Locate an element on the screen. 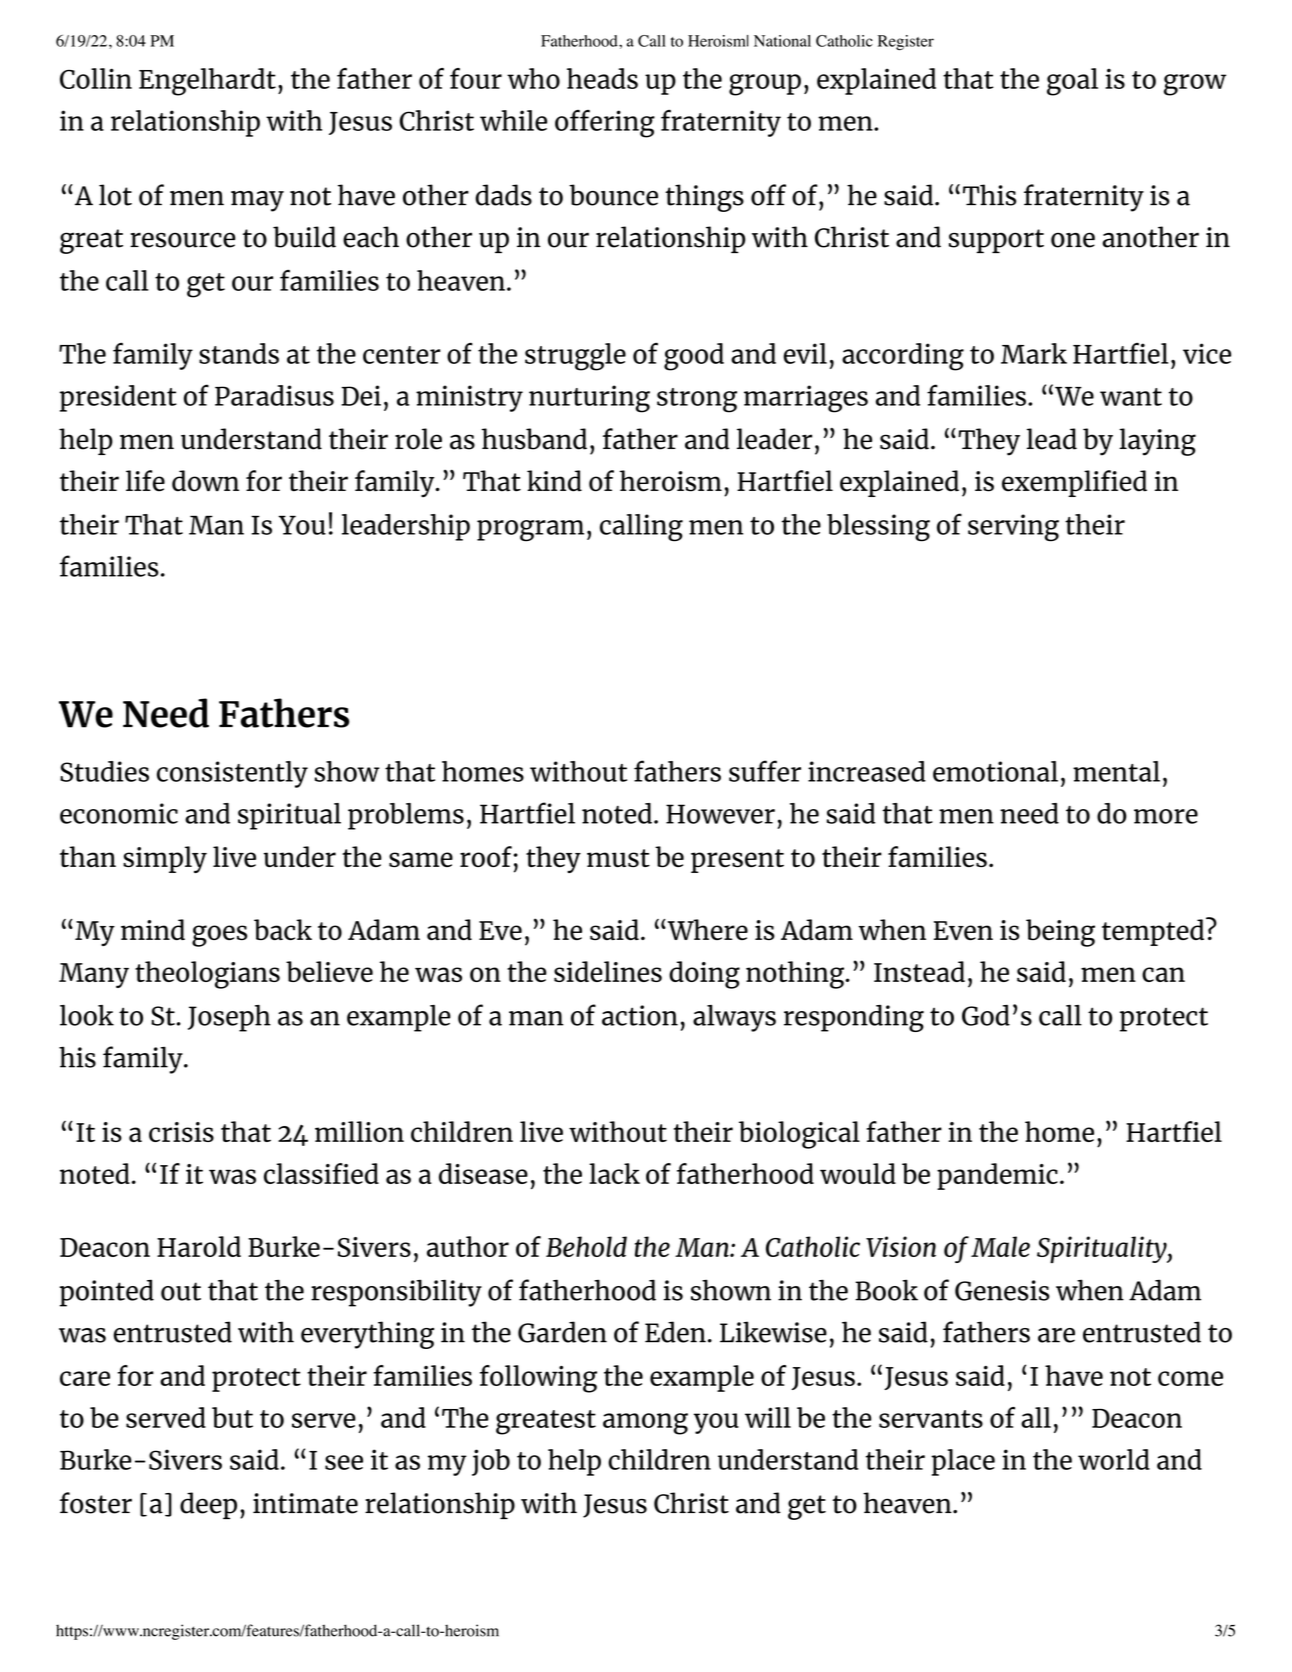 The height and width of the screenshot is (1672, 1292). Collin is located at coordinates (96, 78).
